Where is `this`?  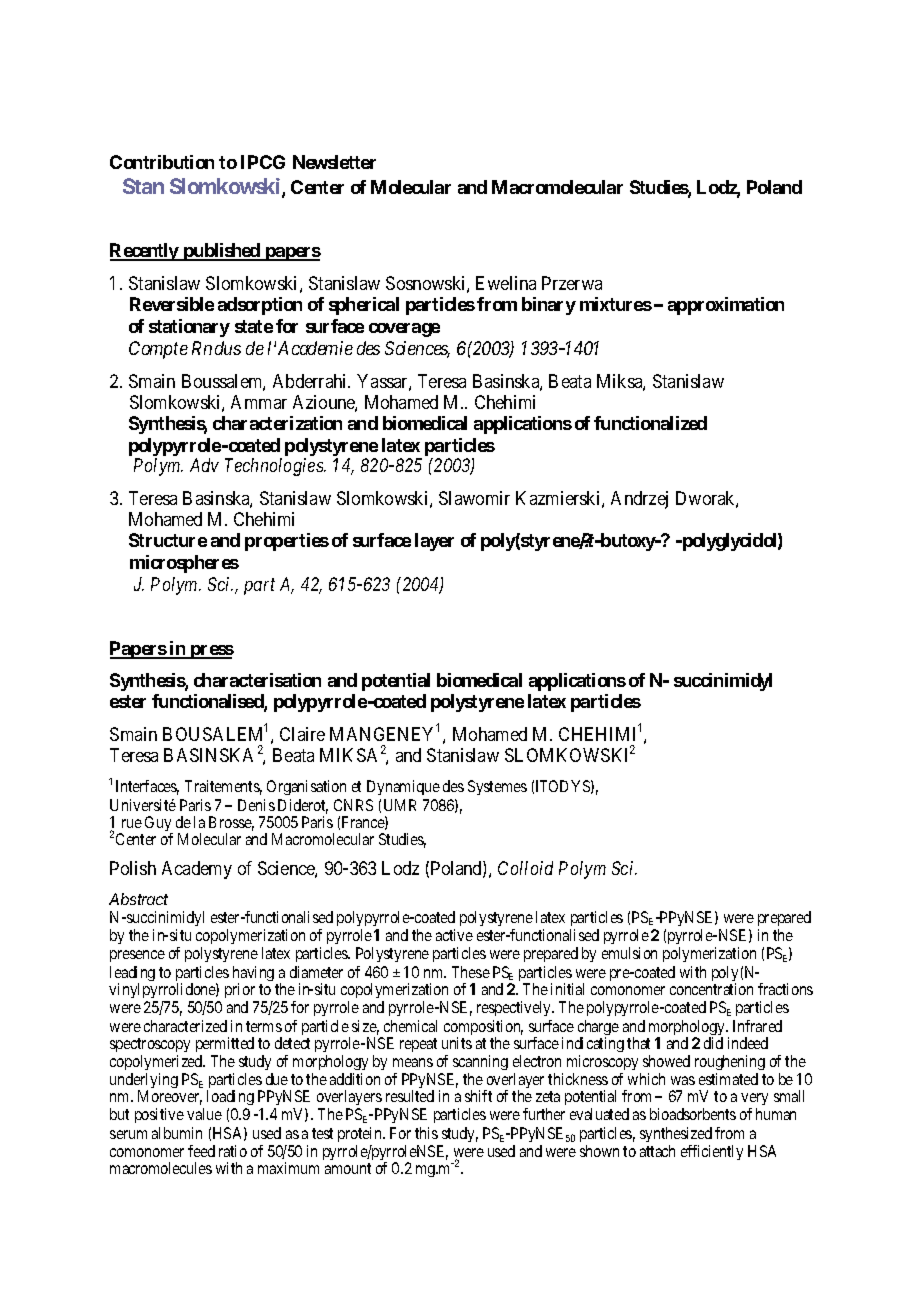
this is located at coordinates (426, 1133).
